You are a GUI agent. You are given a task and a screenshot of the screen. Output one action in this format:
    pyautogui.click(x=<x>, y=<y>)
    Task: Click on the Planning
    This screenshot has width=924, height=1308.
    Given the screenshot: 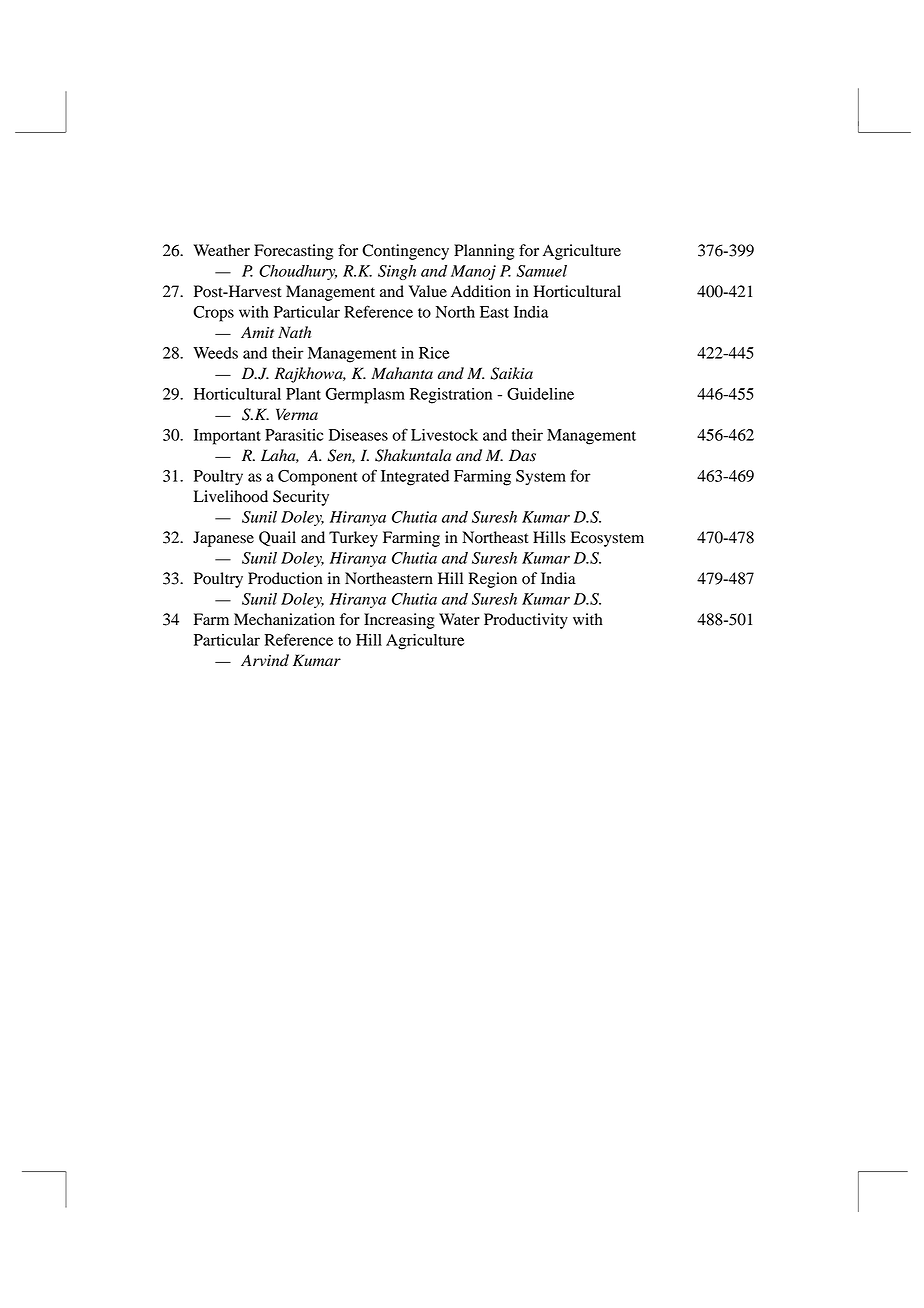 What is the action you would take?
    pyautogui.click(x=484, y=252)
